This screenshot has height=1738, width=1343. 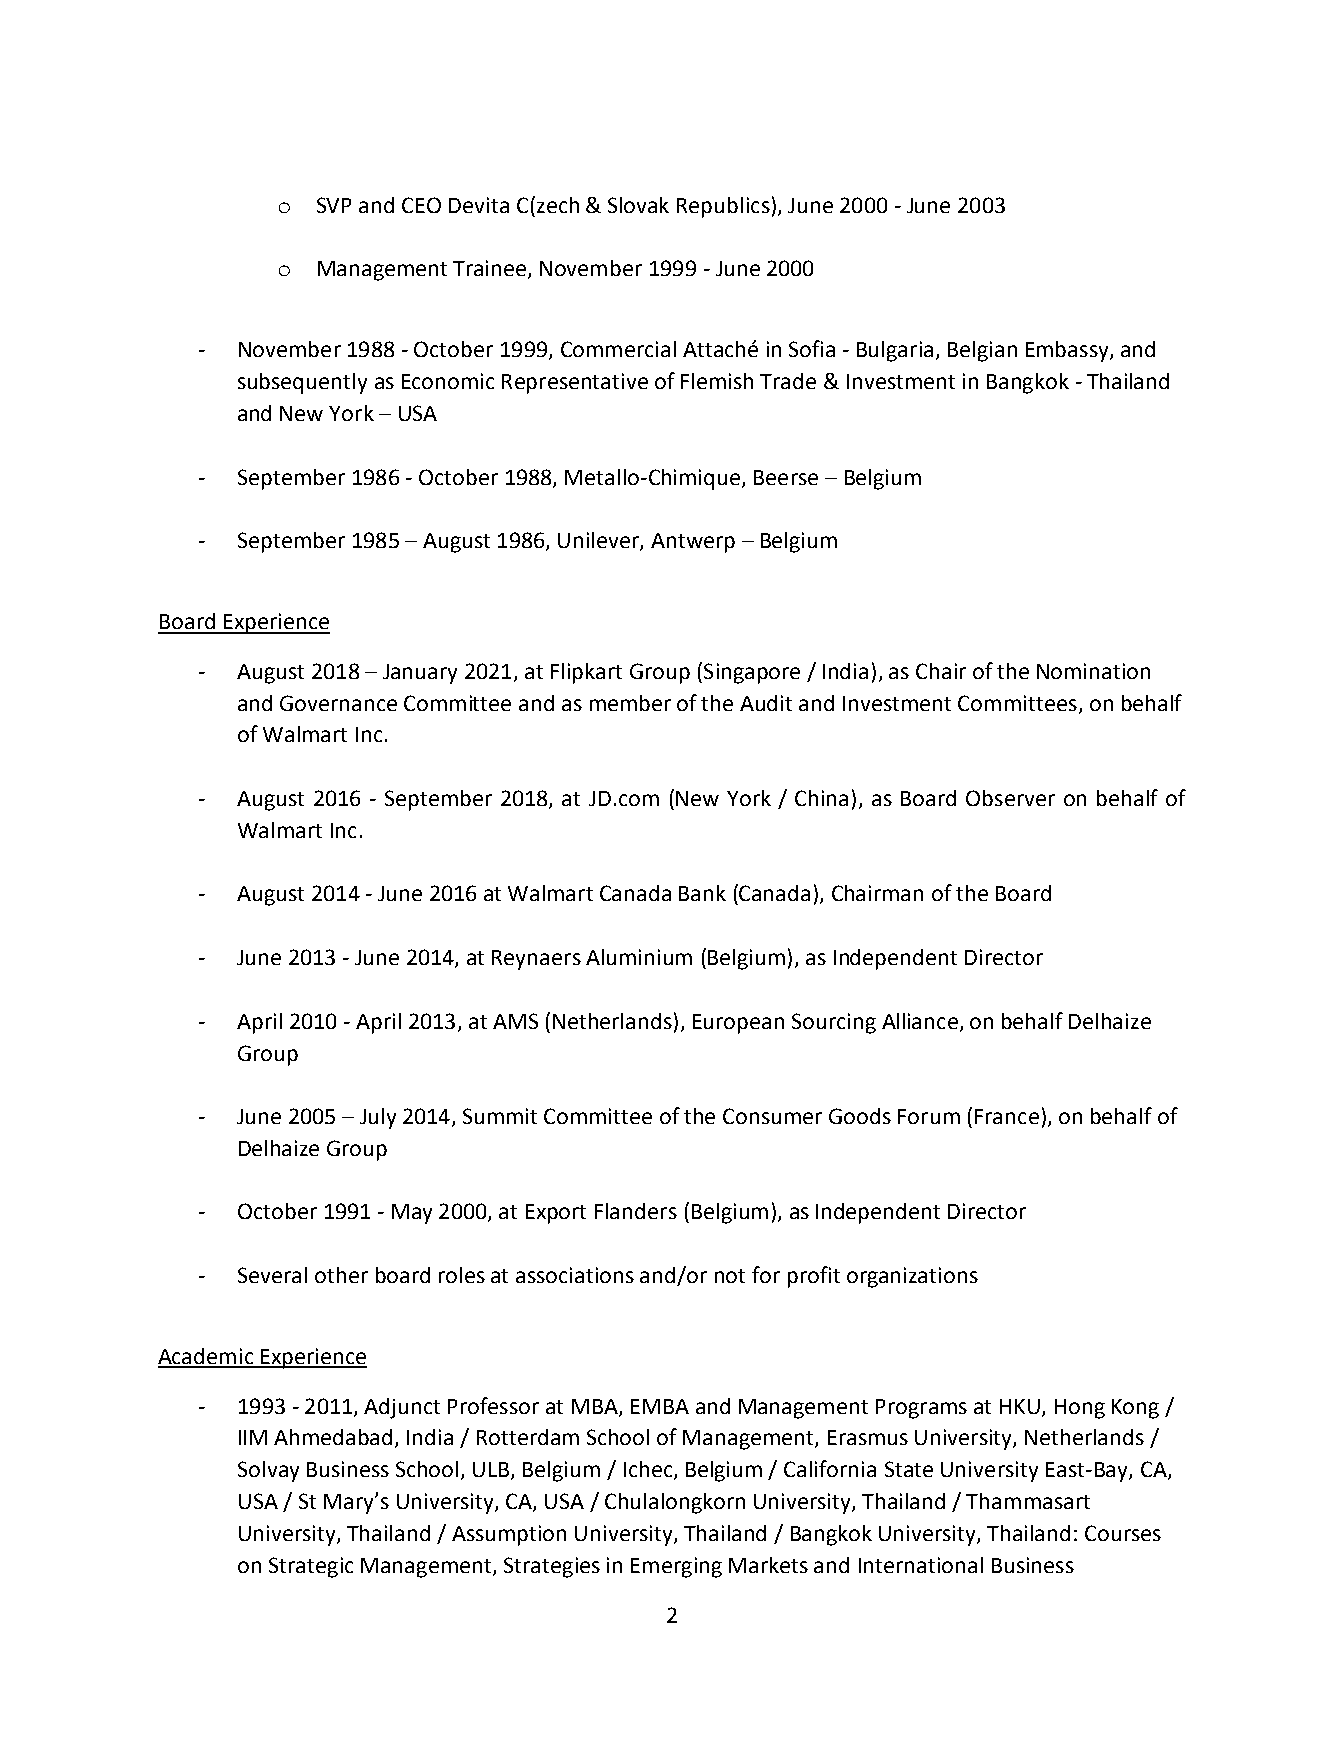 I want to click on Strategic, so click(x=311, y=1567).
